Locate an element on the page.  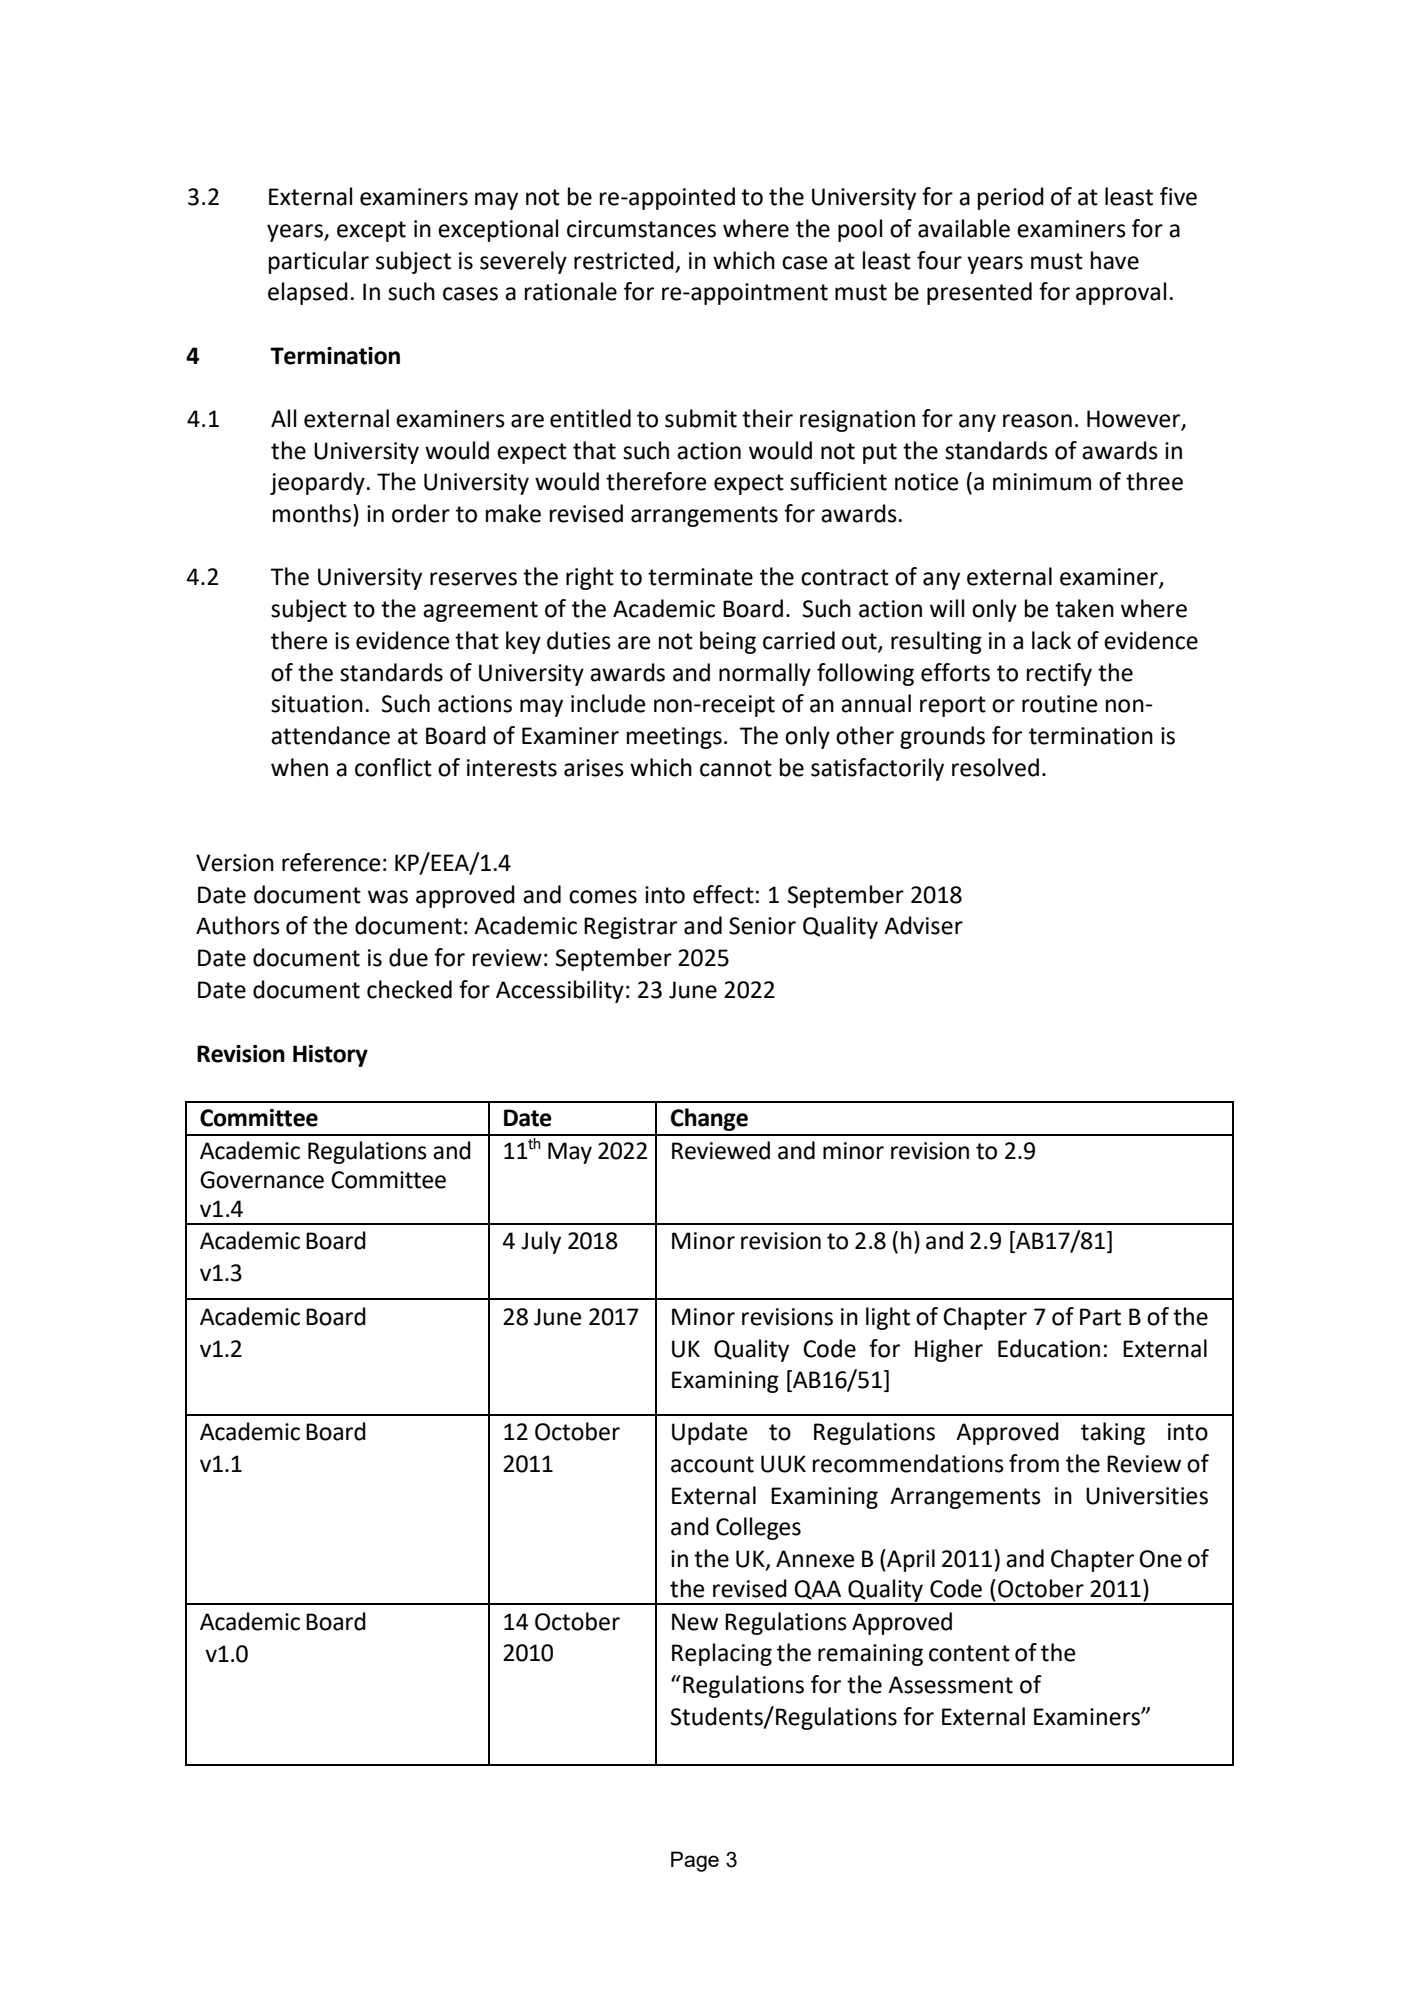
being is located at coordinates (728, 642).
